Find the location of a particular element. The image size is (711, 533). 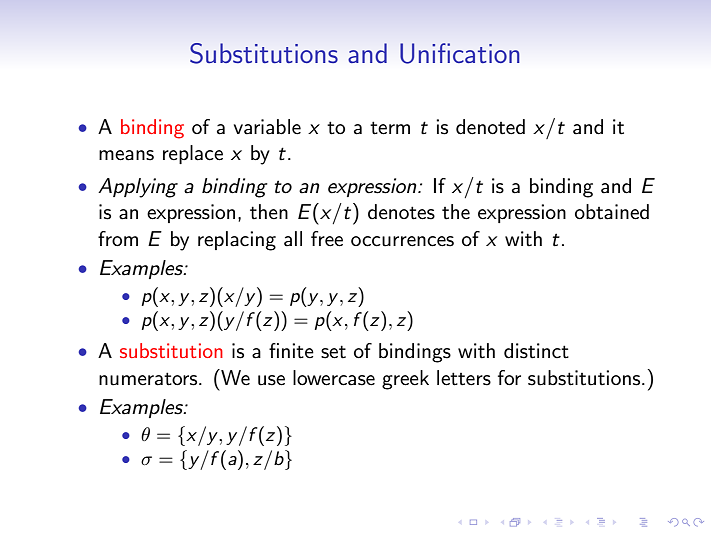

replace is located at coordinates (193, 154).
